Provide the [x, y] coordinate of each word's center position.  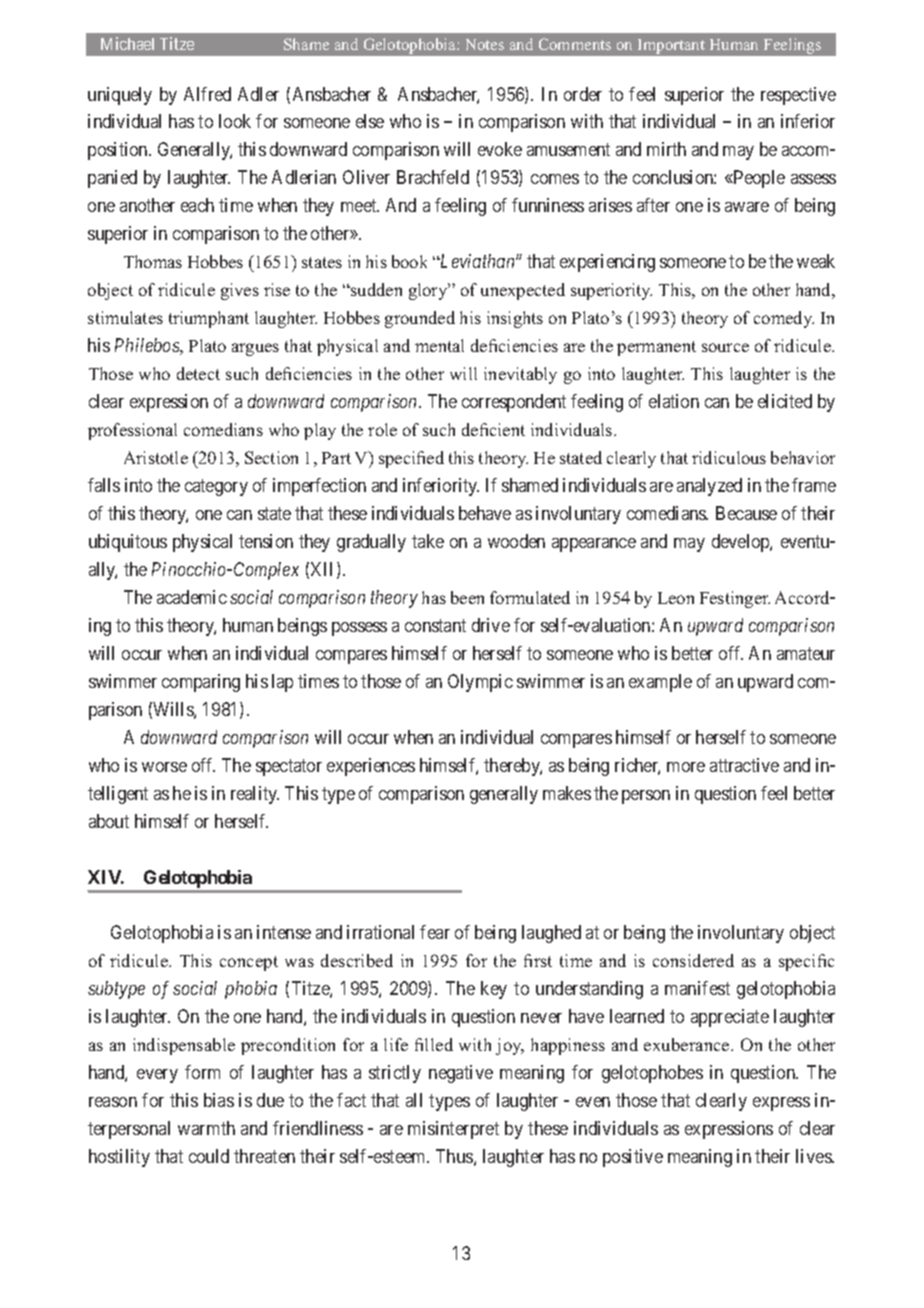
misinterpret [453, 1130]
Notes [485, 44]
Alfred [207, 94]
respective [798, 96]
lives [814, 1156]
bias [219, 1100]
